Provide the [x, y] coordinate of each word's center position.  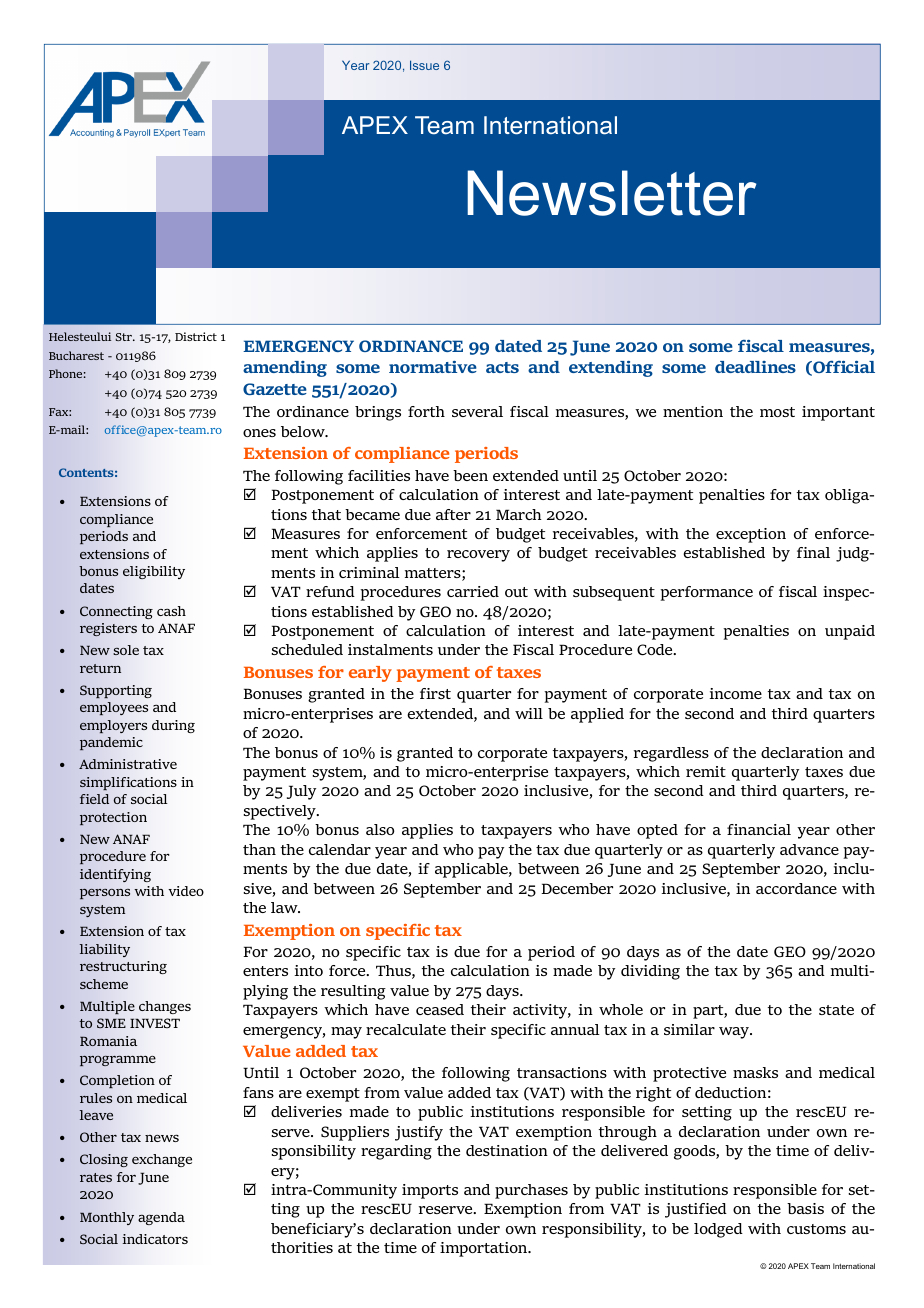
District [196, 336]
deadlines [755, 367]
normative [433, 367]
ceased [440, 1009]
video [186, 891]
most [777, 412]
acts [502, 367]
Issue [424, 65]
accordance [796, 888]
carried [473, 591]
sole [126, 650]
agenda [161, 1218]
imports [430, 1191]
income [736, 693]
